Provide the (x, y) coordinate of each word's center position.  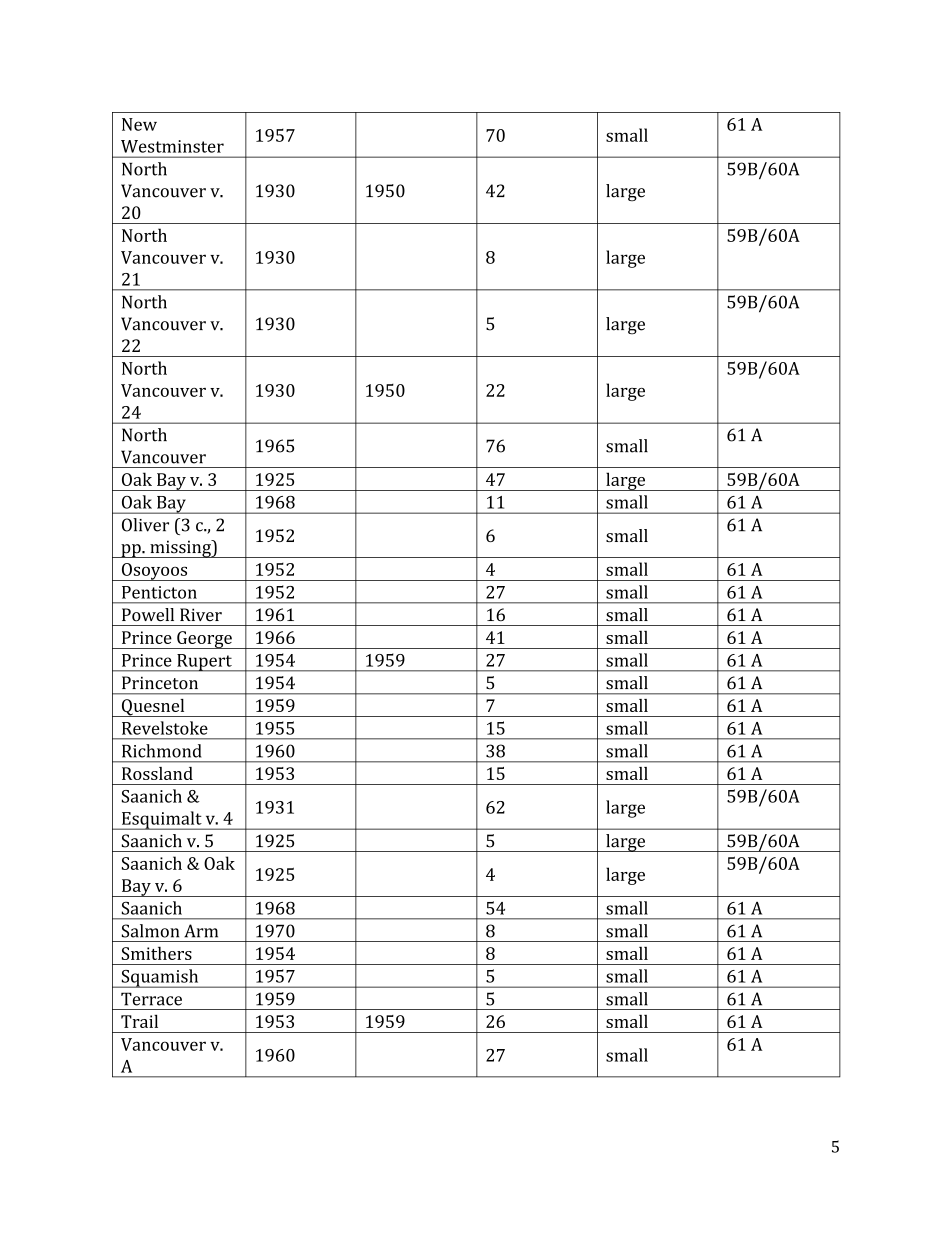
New (139, 124)
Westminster (172, 146)
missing (180, 549)
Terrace (151, 999)
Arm (201, 931)
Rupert (204, 663)
